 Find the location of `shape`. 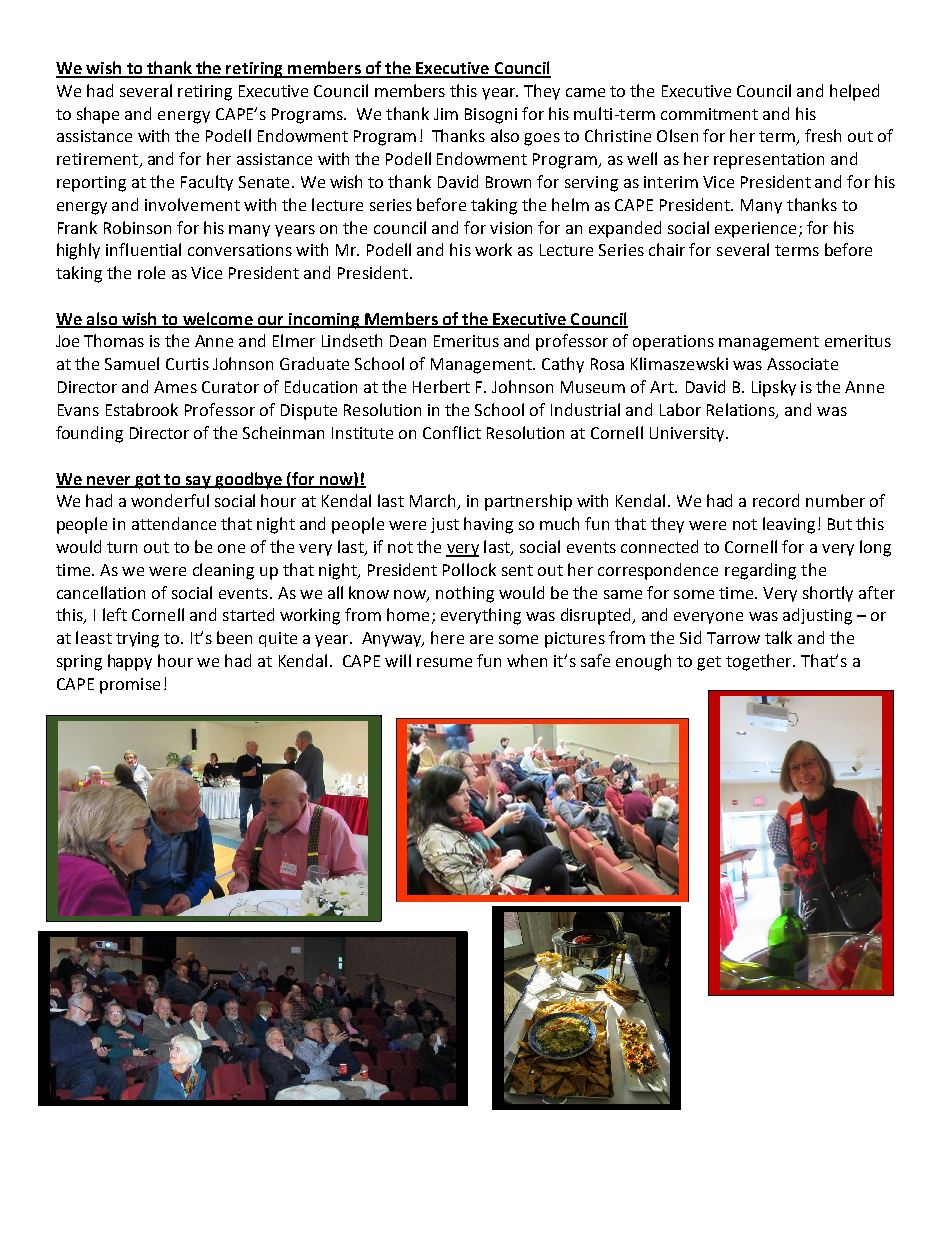

shape is located at coordinates (98, 115).
